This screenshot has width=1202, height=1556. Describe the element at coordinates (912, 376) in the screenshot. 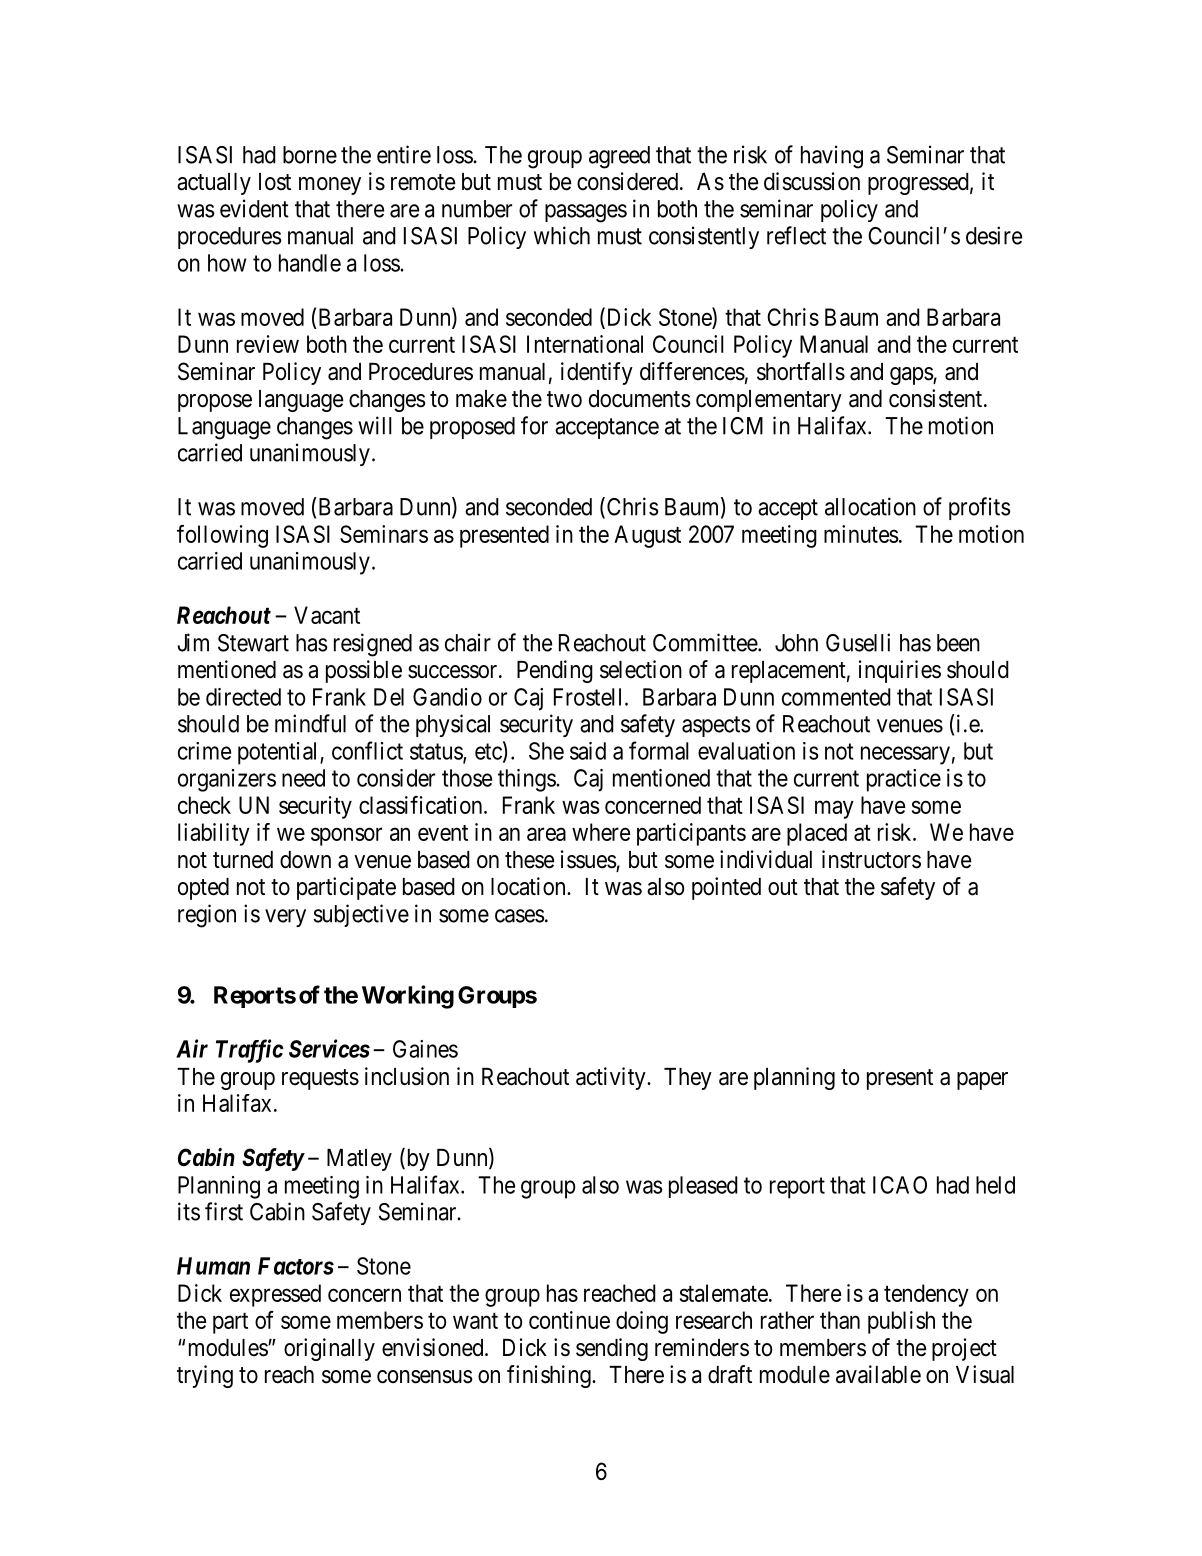

I see `gaps` at that location.
